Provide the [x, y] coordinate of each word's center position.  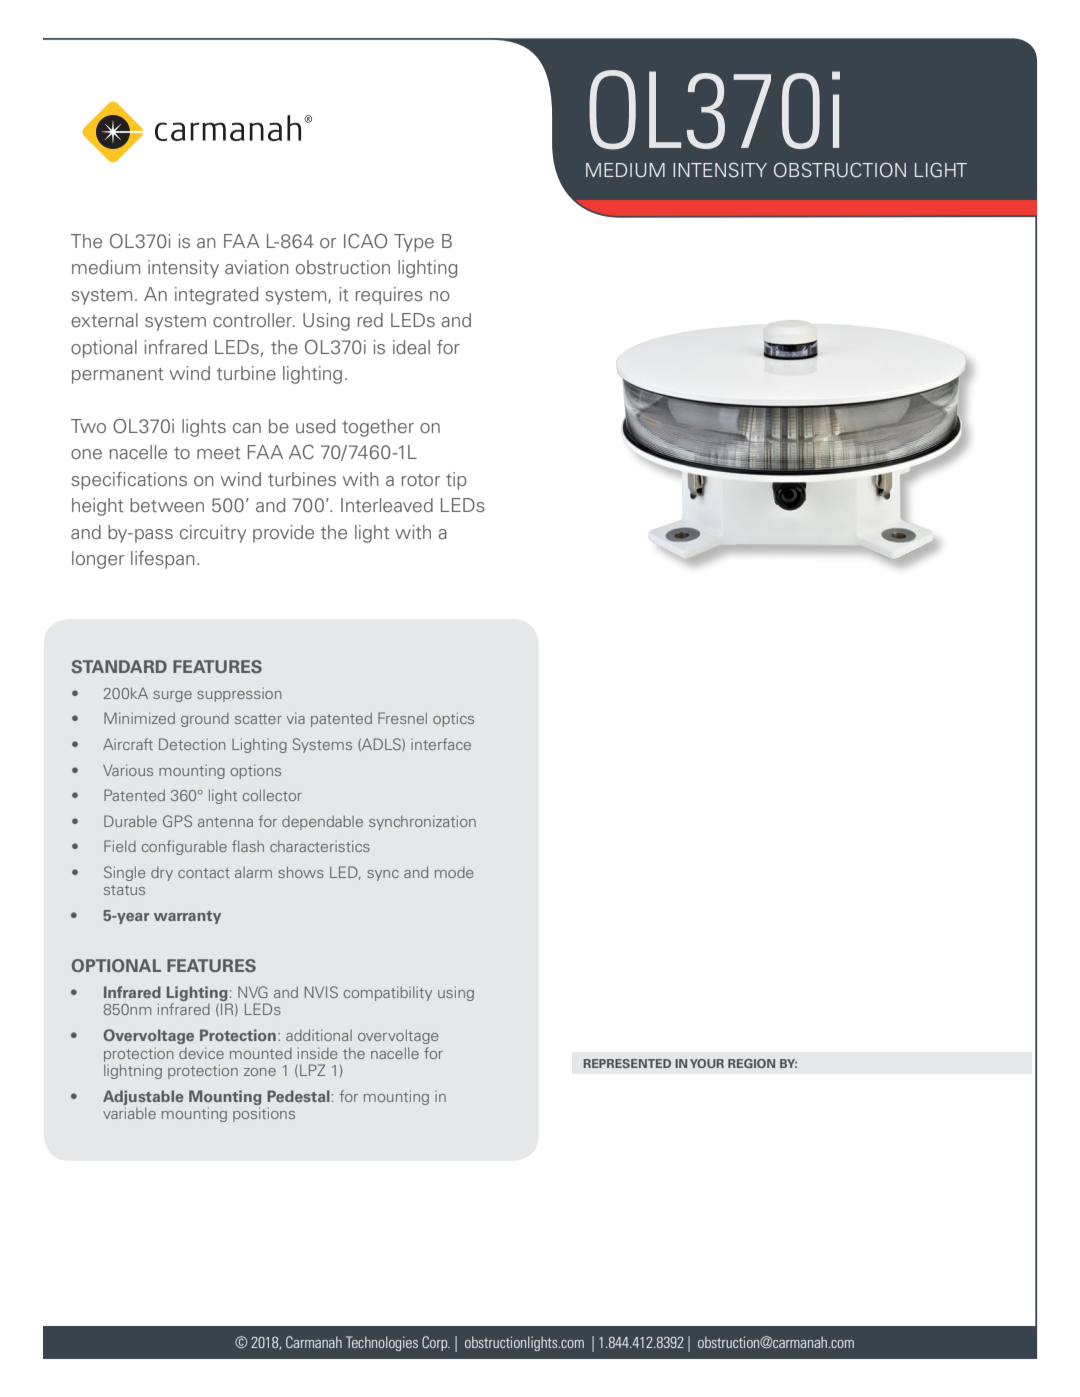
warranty [187, 917]
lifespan [163, 560]
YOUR [707, 1063]
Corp [436, 1343]
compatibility [388, 993]
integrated [216, 296]
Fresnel [402, 718]
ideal [411, 347]
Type [414, 243]
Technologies [382, 1343]
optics [453, 719]
